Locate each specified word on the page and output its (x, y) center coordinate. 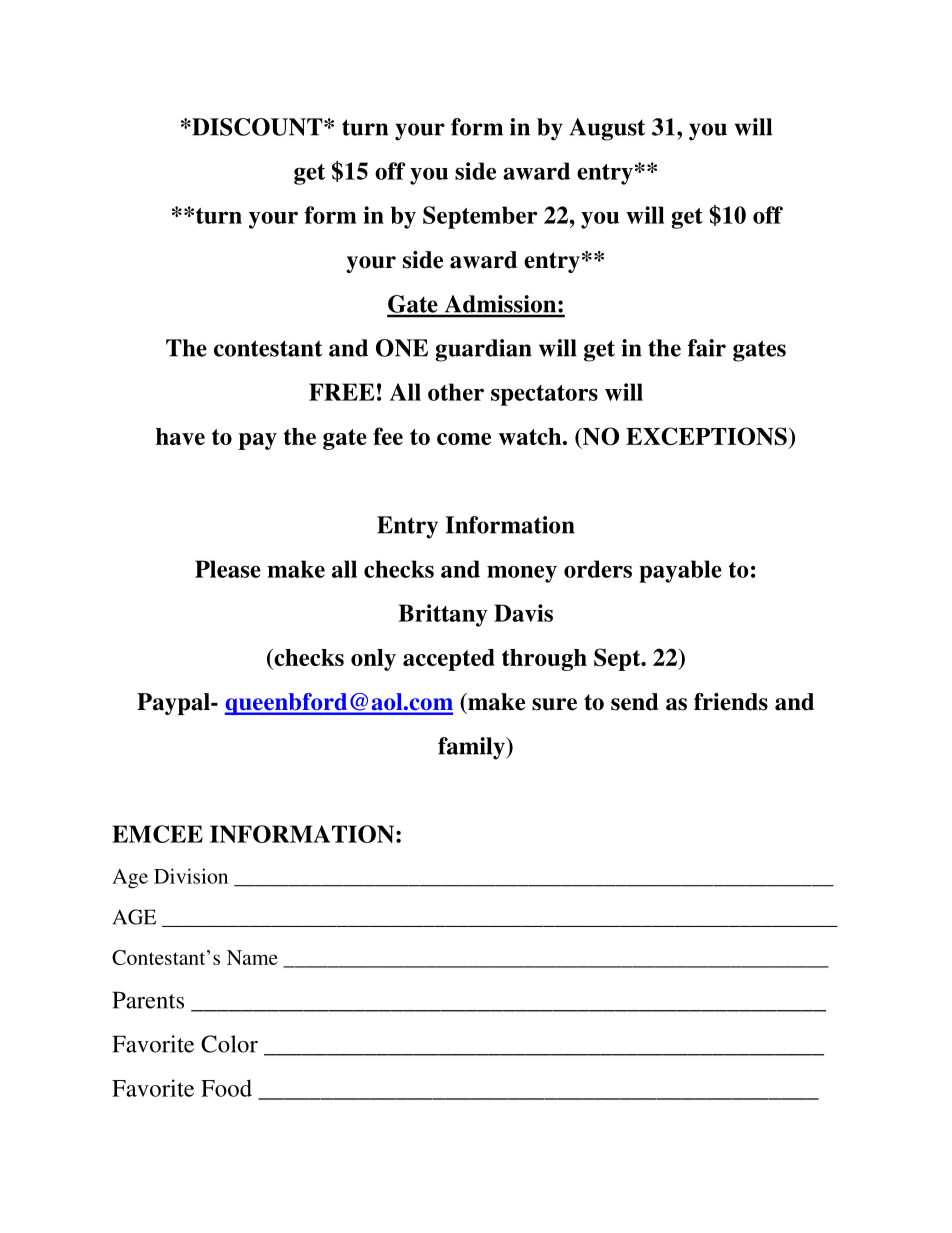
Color (229, 1044)
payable (680, 571)
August (607, 129)
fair (707, 348)
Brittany (443, 615)
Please (228, 569)
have (180, 436)
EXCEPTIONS (706, 436)
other (456, 392)
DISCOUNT (257, 127)
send (635, 702)
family (472, 748)
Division (191, 876)
